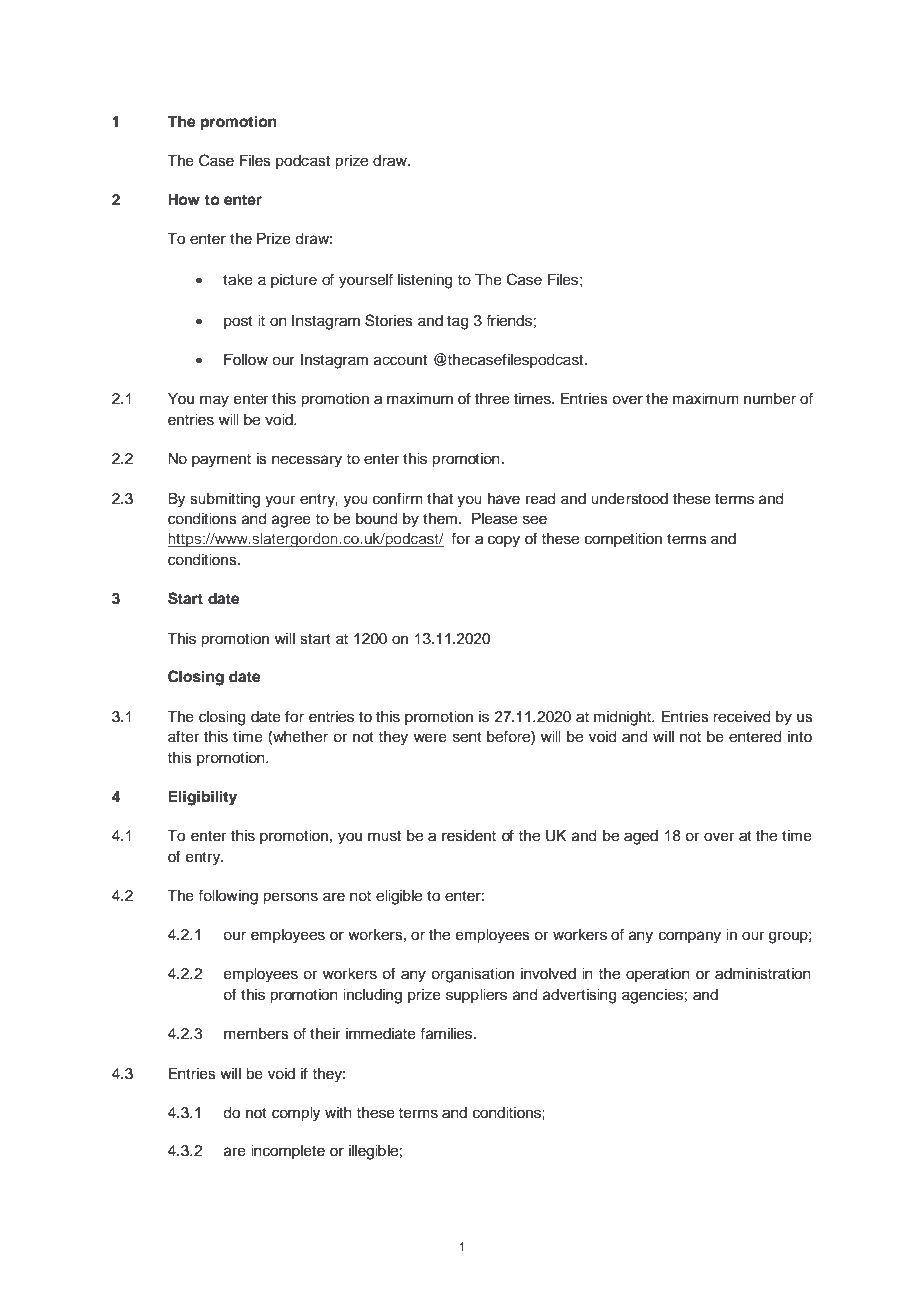 This image has height=1308, width=924. Describe the element at coordinates (296, 1114) in the image. I see `comply` at that location.
